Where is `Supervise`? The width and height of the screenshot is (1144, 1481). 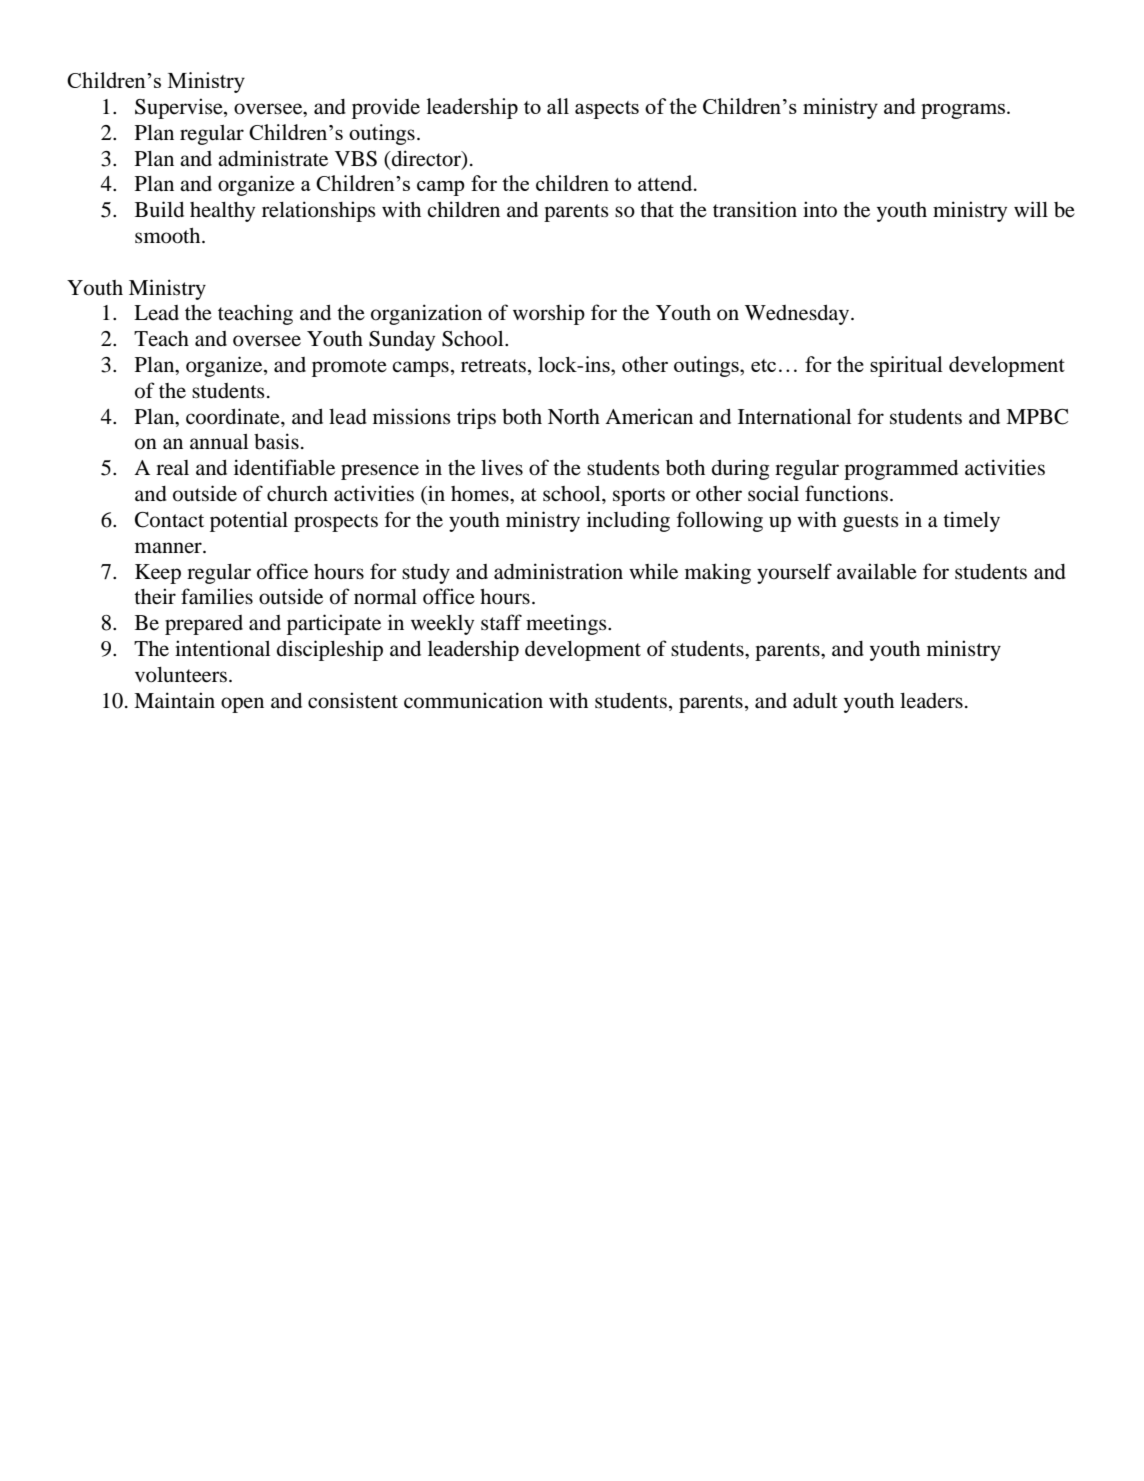
Supervise is located at coordinates (180, 108).
